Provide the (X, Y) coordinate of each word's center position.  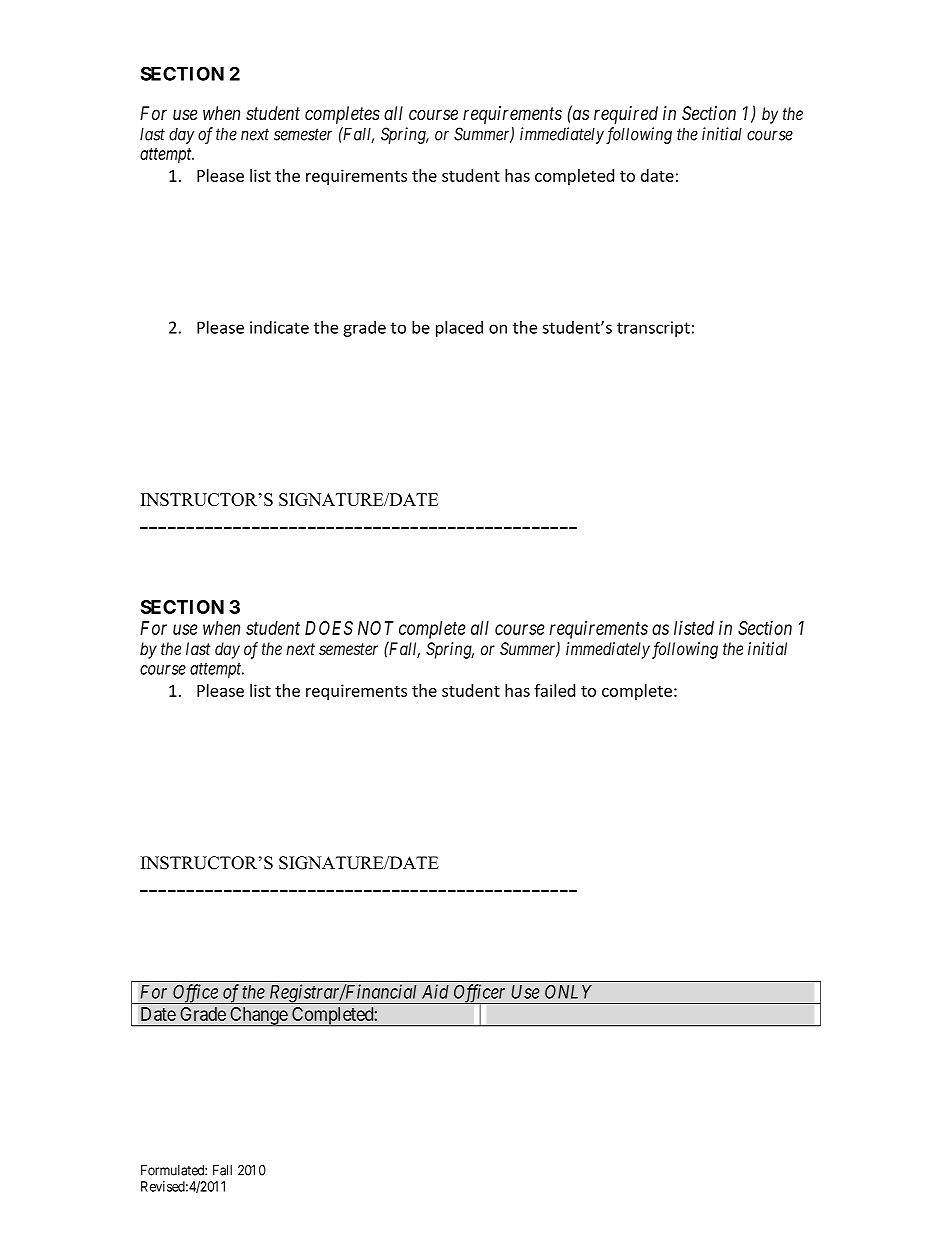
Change (258, 1016)
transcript (653, 329)
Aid (435, 991)
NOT (376, 628)
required (626, 115)
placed (459, 328)
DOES (329, 628)
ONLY (568, 991)
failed (554, 690)
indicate (279, 327)
